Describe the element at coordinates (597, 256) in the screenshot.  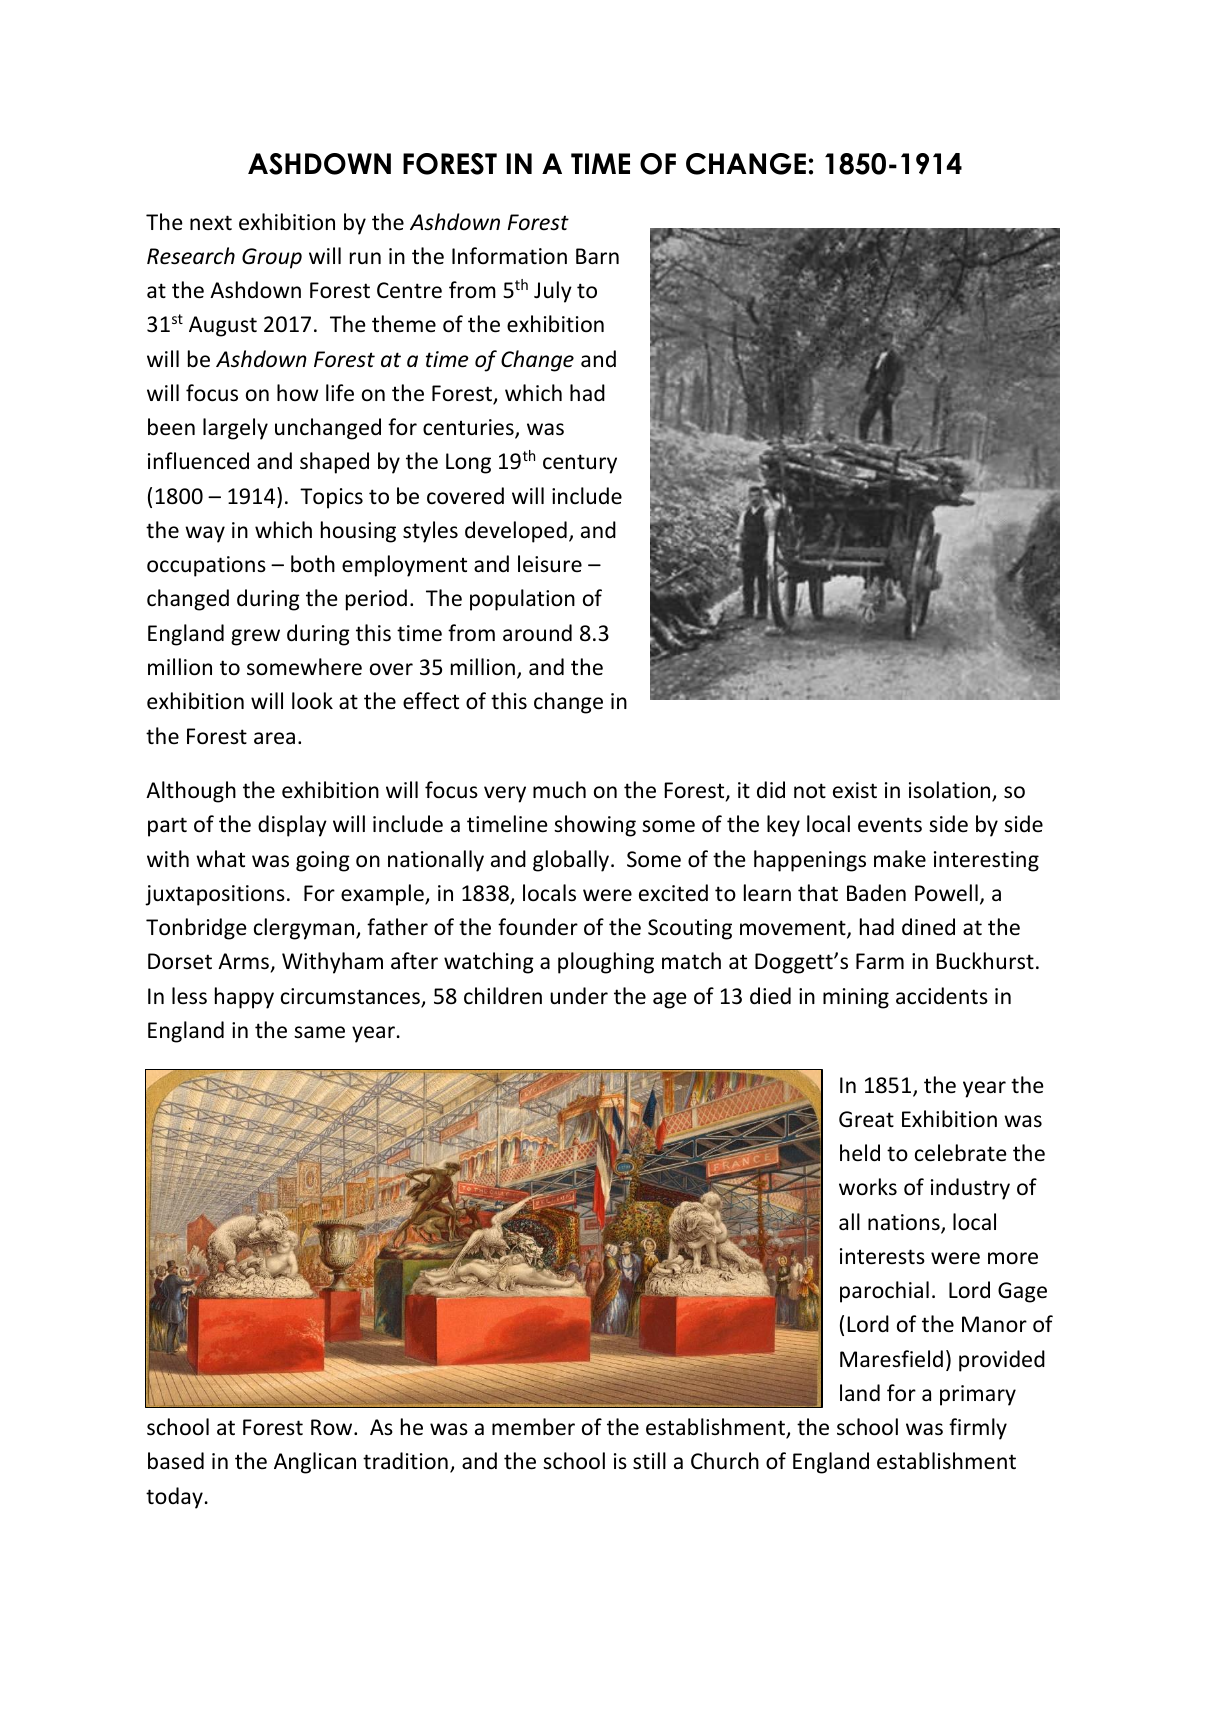
I see `Barn` at that location.
